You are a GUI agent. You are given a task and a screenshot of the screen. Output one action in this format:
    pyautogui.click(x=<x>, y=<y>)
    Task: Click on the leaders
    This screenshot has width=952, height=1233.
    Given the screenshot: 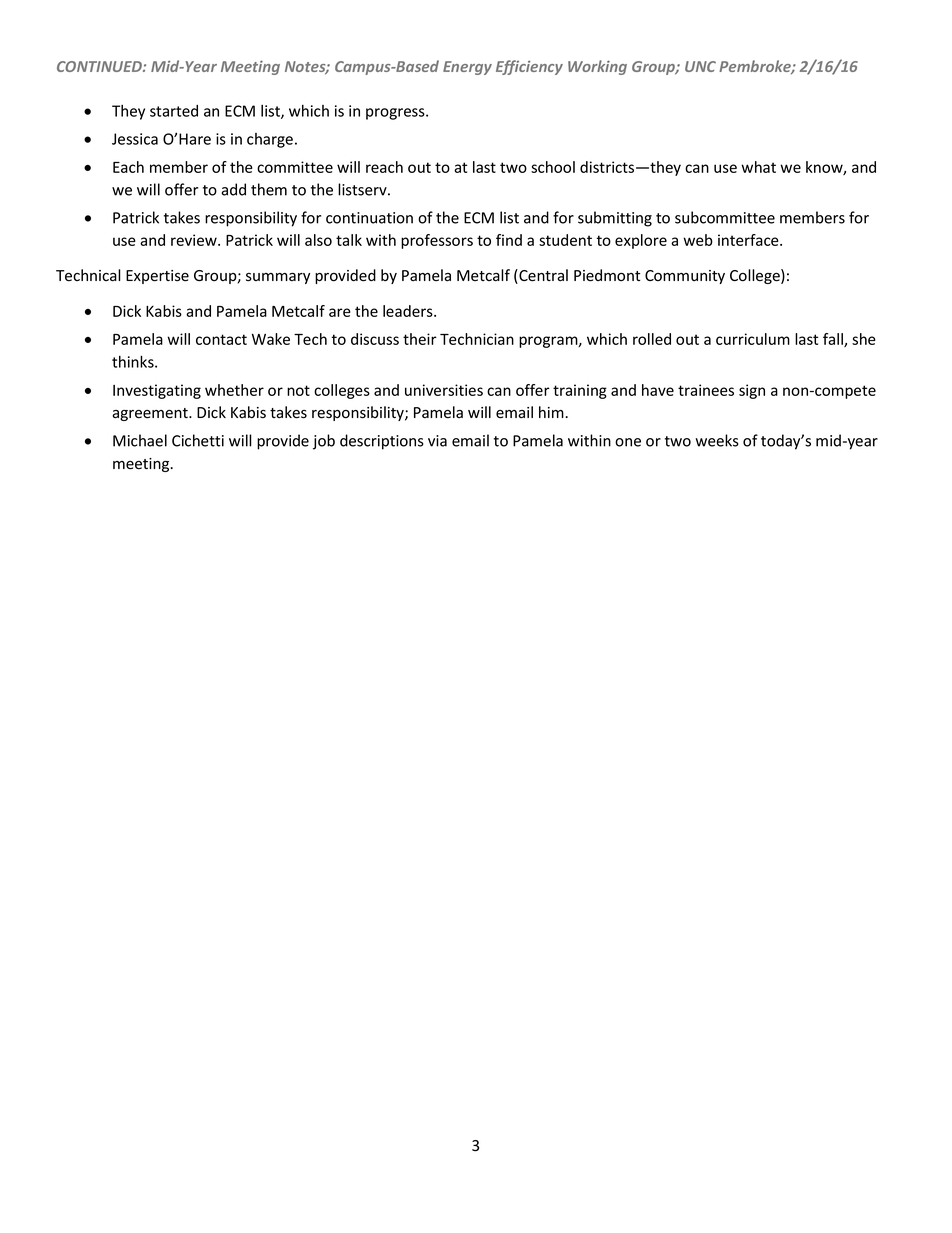 What is the action you would take?
    pyautogui.click(x=409, y=311)
